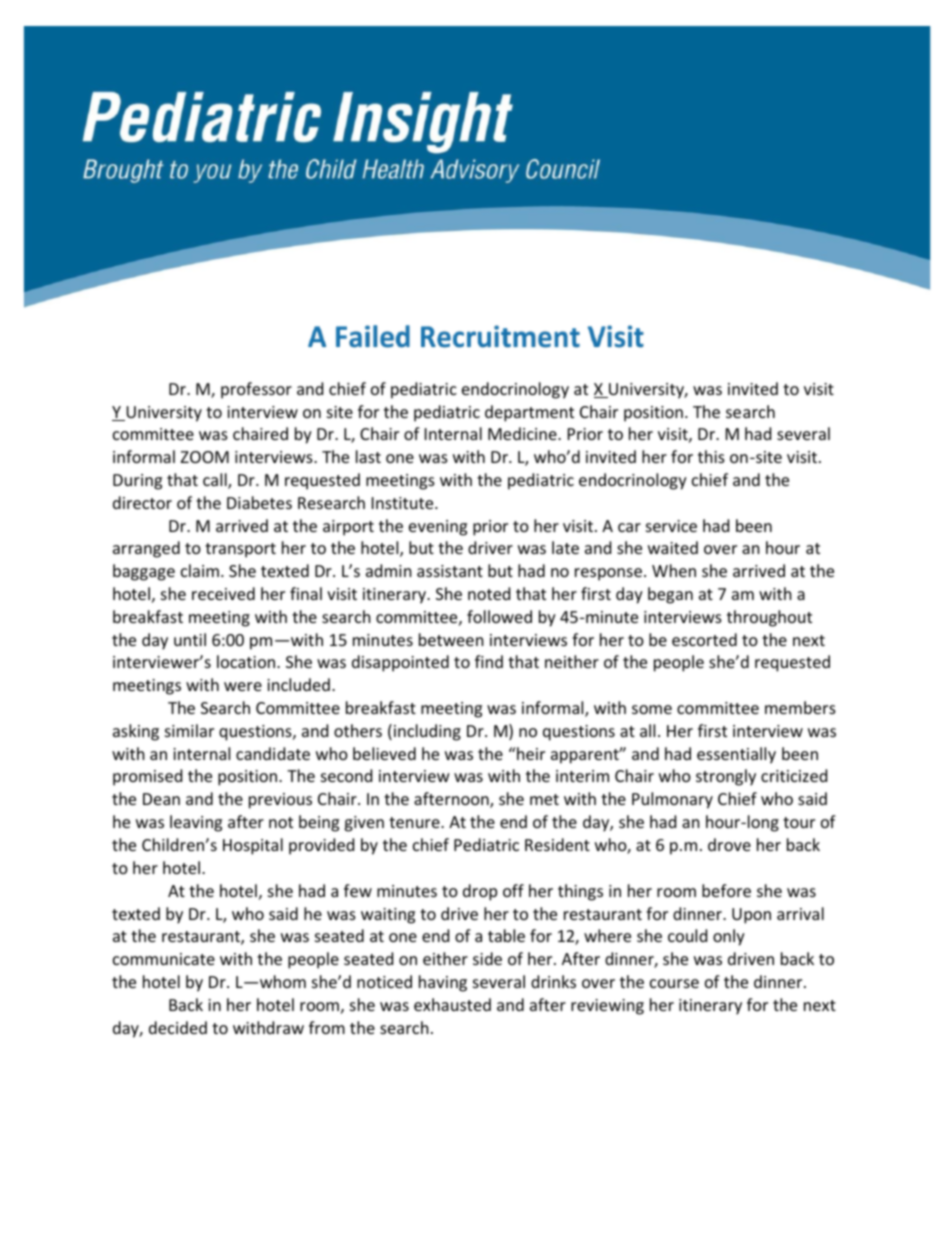  I want to click on decided, so click(178, 1027).
